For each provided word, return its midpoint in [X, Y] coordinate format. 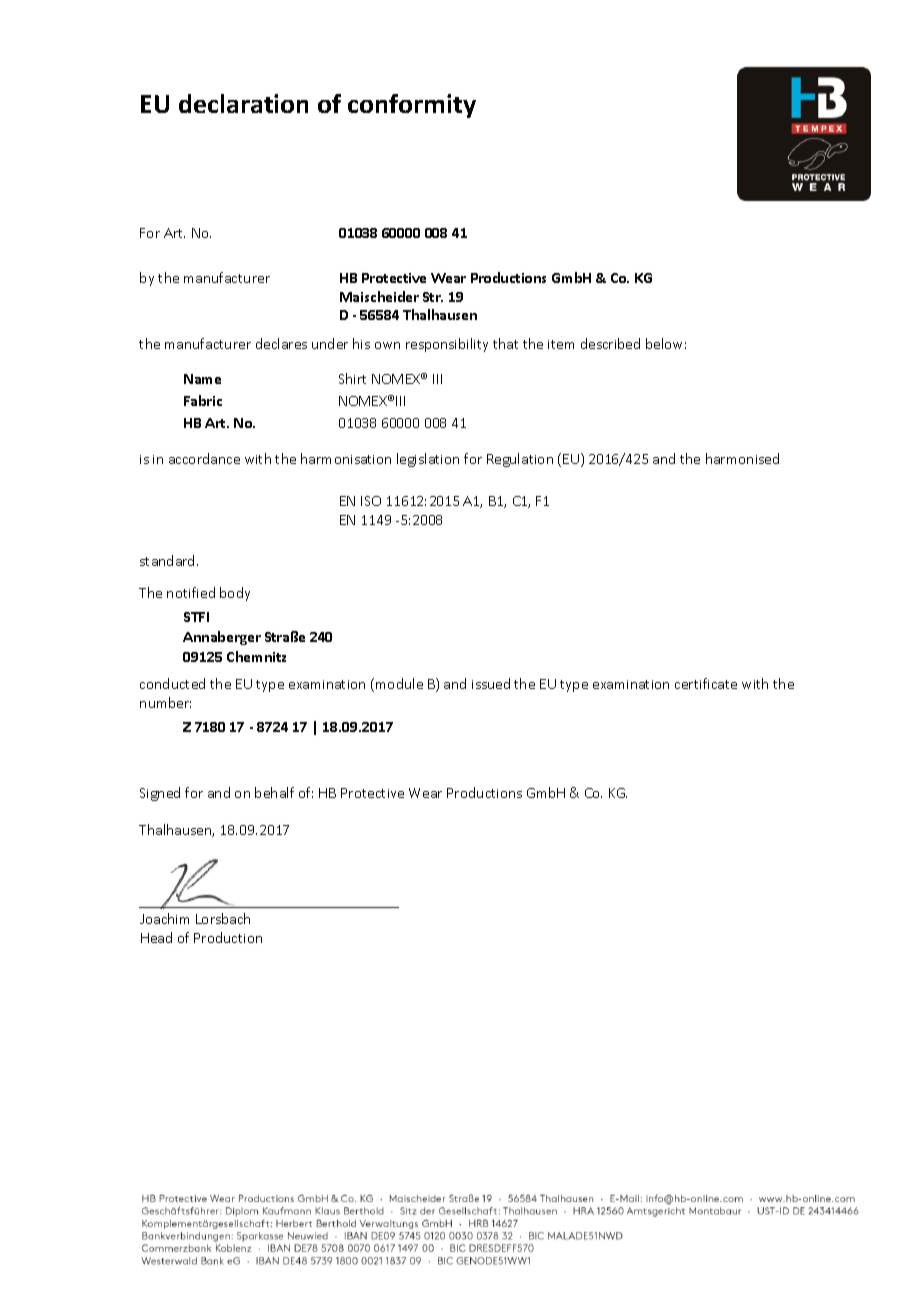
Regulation [520, 460]
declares [281, 343]
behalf [274, 792]
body [235, 594]
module [399, 683]
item [561, 344]
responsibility [447, 345]
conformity [412, 106]
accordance [204, 458]
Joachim [164, 918]
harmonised [742, 458]
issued [491, 683]
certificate [706, 683]
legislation [428, 460]
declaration [243, 103]
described [610, 343]
